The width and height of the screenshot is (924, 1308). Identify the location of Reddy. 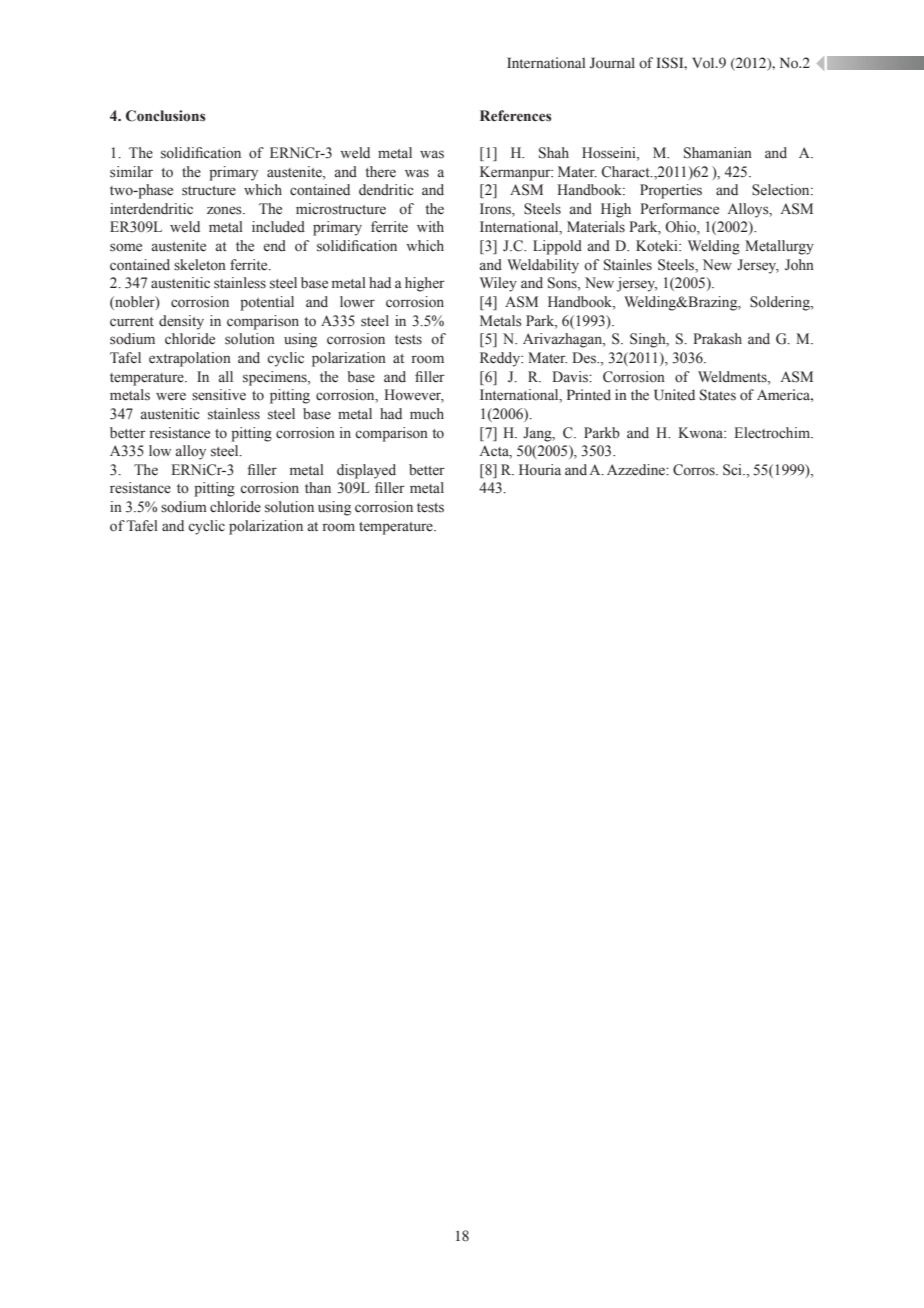
(501, 359).
